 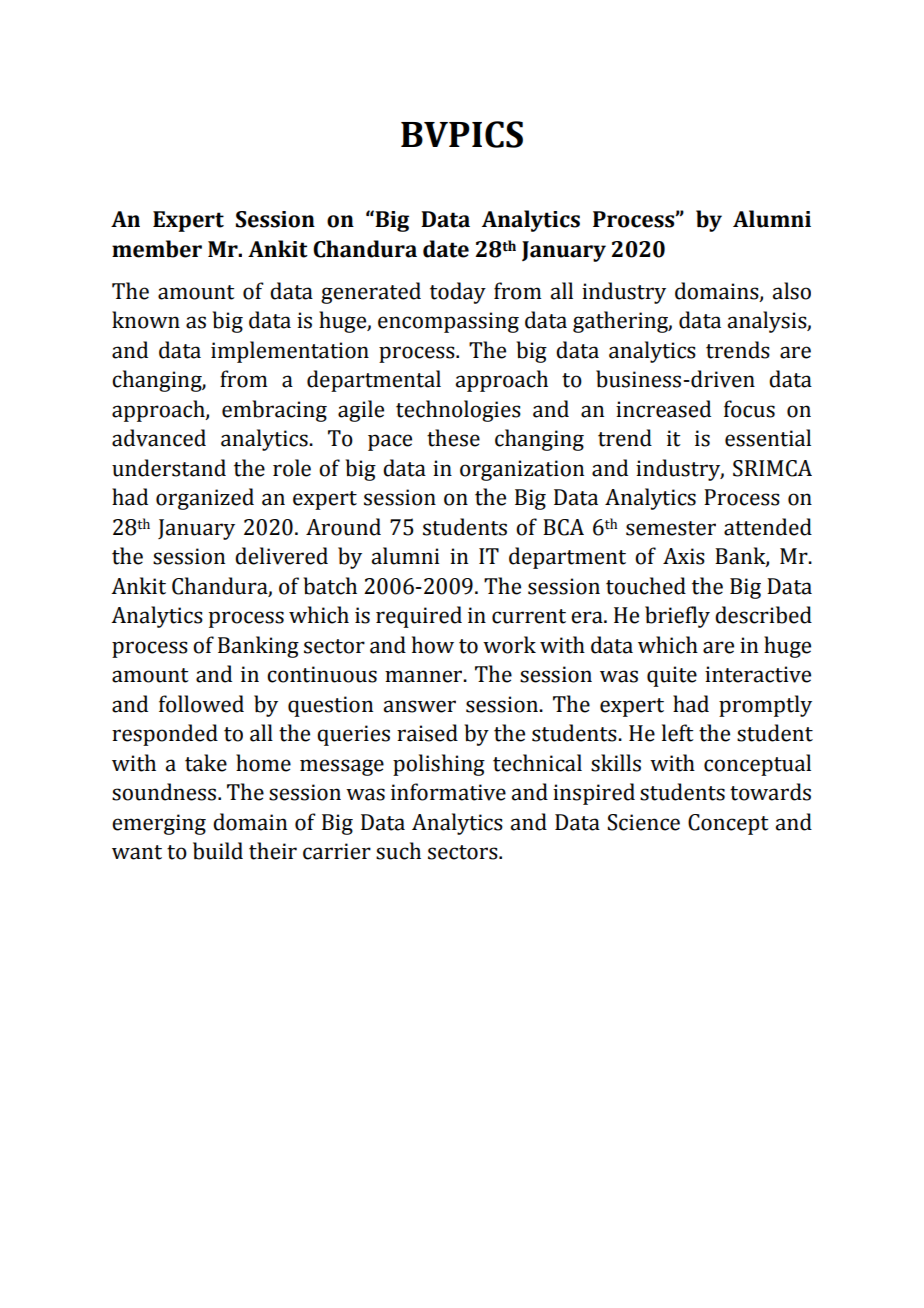 What do you see at coordinates (218, 851) in the screenshot?
I see `build` at bounding box center [218, 851].
